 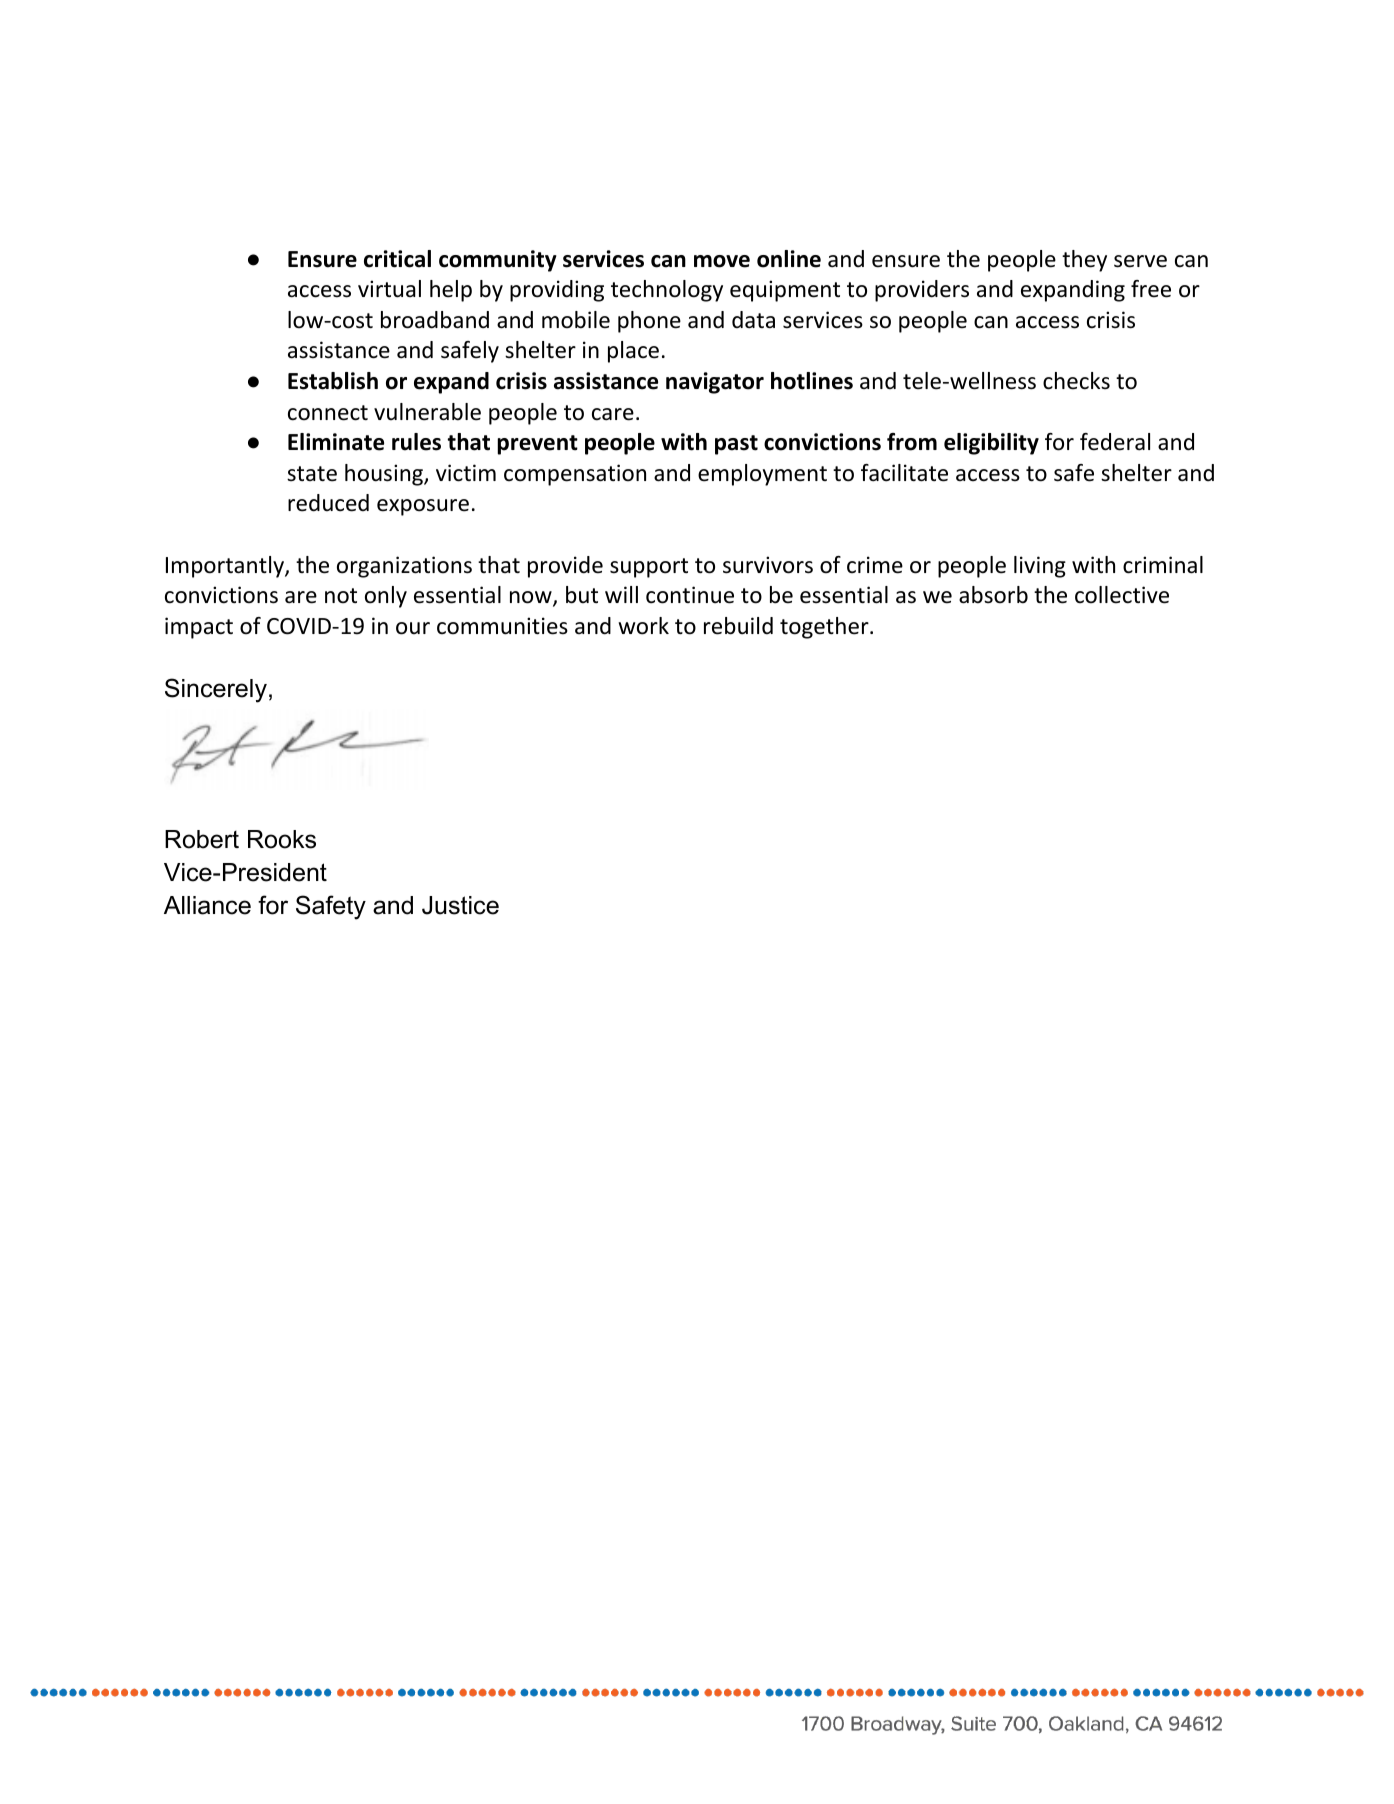 I want to click on absorb, so click(x=993, y=595).
